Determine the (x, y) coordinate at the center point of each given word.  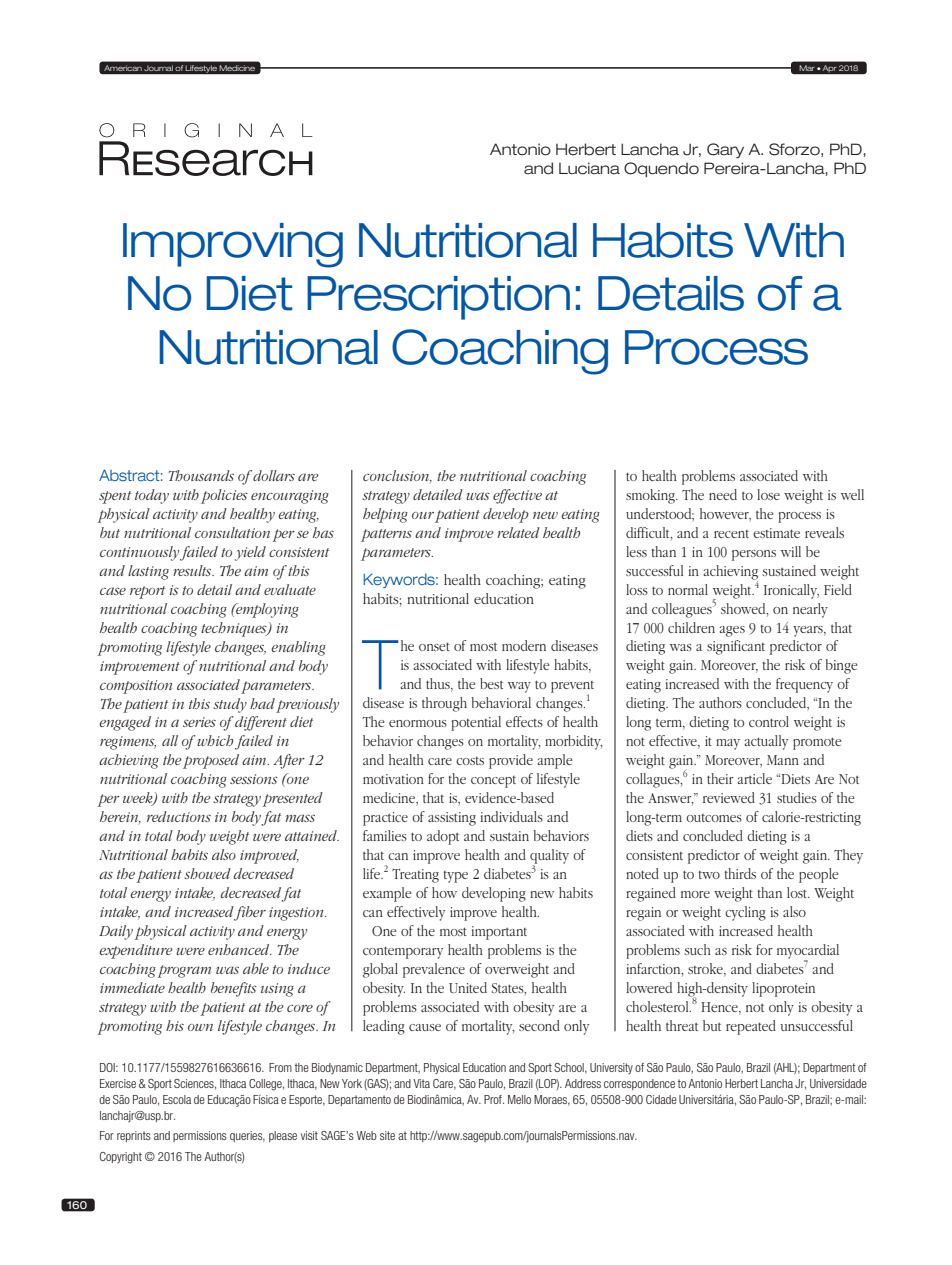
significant (736, 647)
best (491, 683)
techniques (235, 629)
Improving (233, 245)
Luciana (589, 168)
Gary (725, 150)
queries (247, 1136)
